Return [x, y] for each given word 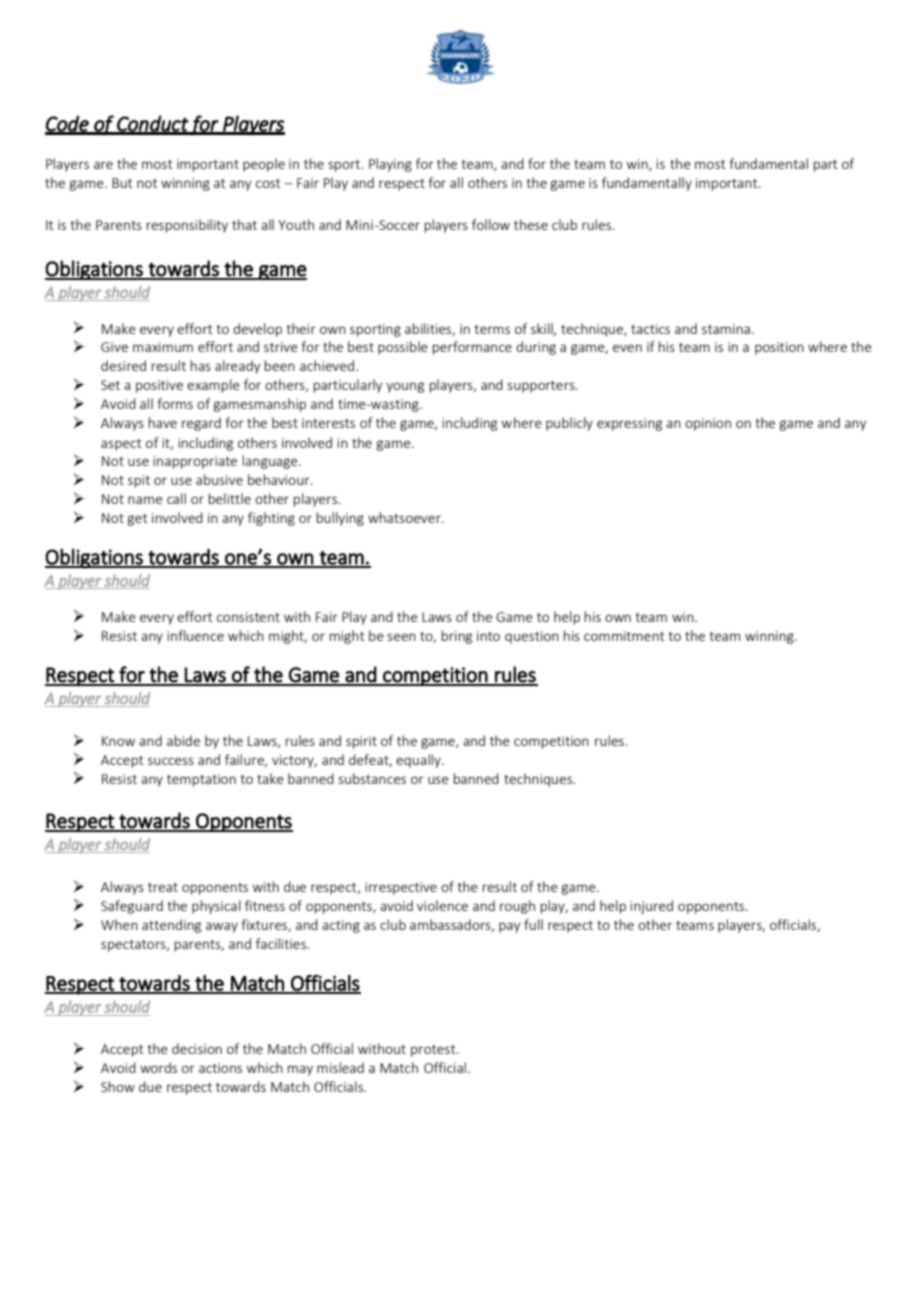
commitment [624, 636]
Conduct [152, 124]
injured [651, 907]
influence [195, 635]
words [158, 1067]
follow [491, 224]
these [531, 224]
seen [401, 637]
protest [434, 1051]
